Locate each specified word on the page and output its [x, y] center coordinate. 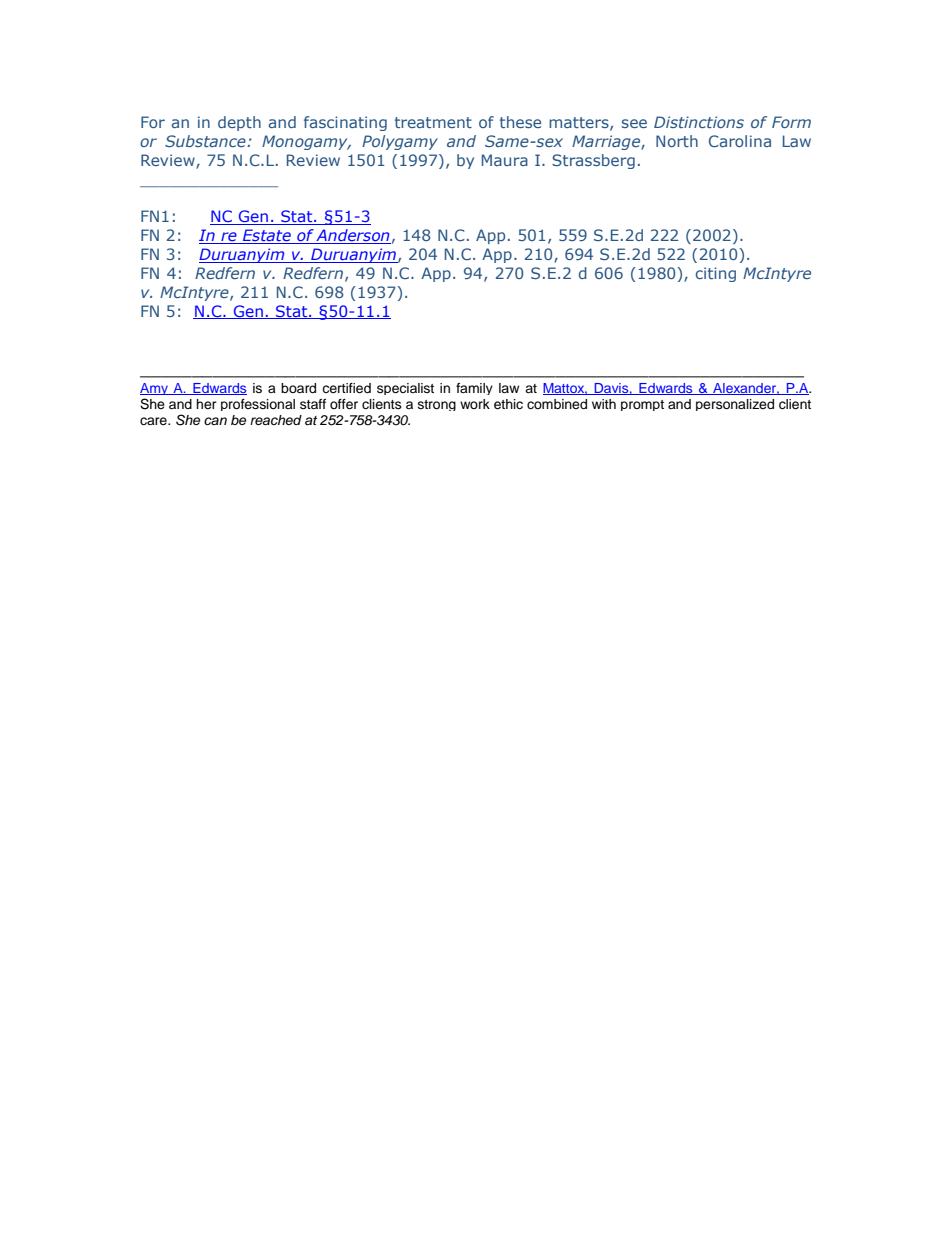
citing [716, 274]
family [474, 389]
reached [276, 420]
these [520, 122]
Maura [505, 160]
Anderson [353, 236]
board [298, 388]
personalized [735, 405]
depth [239, 123]
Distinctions [699, 122]
